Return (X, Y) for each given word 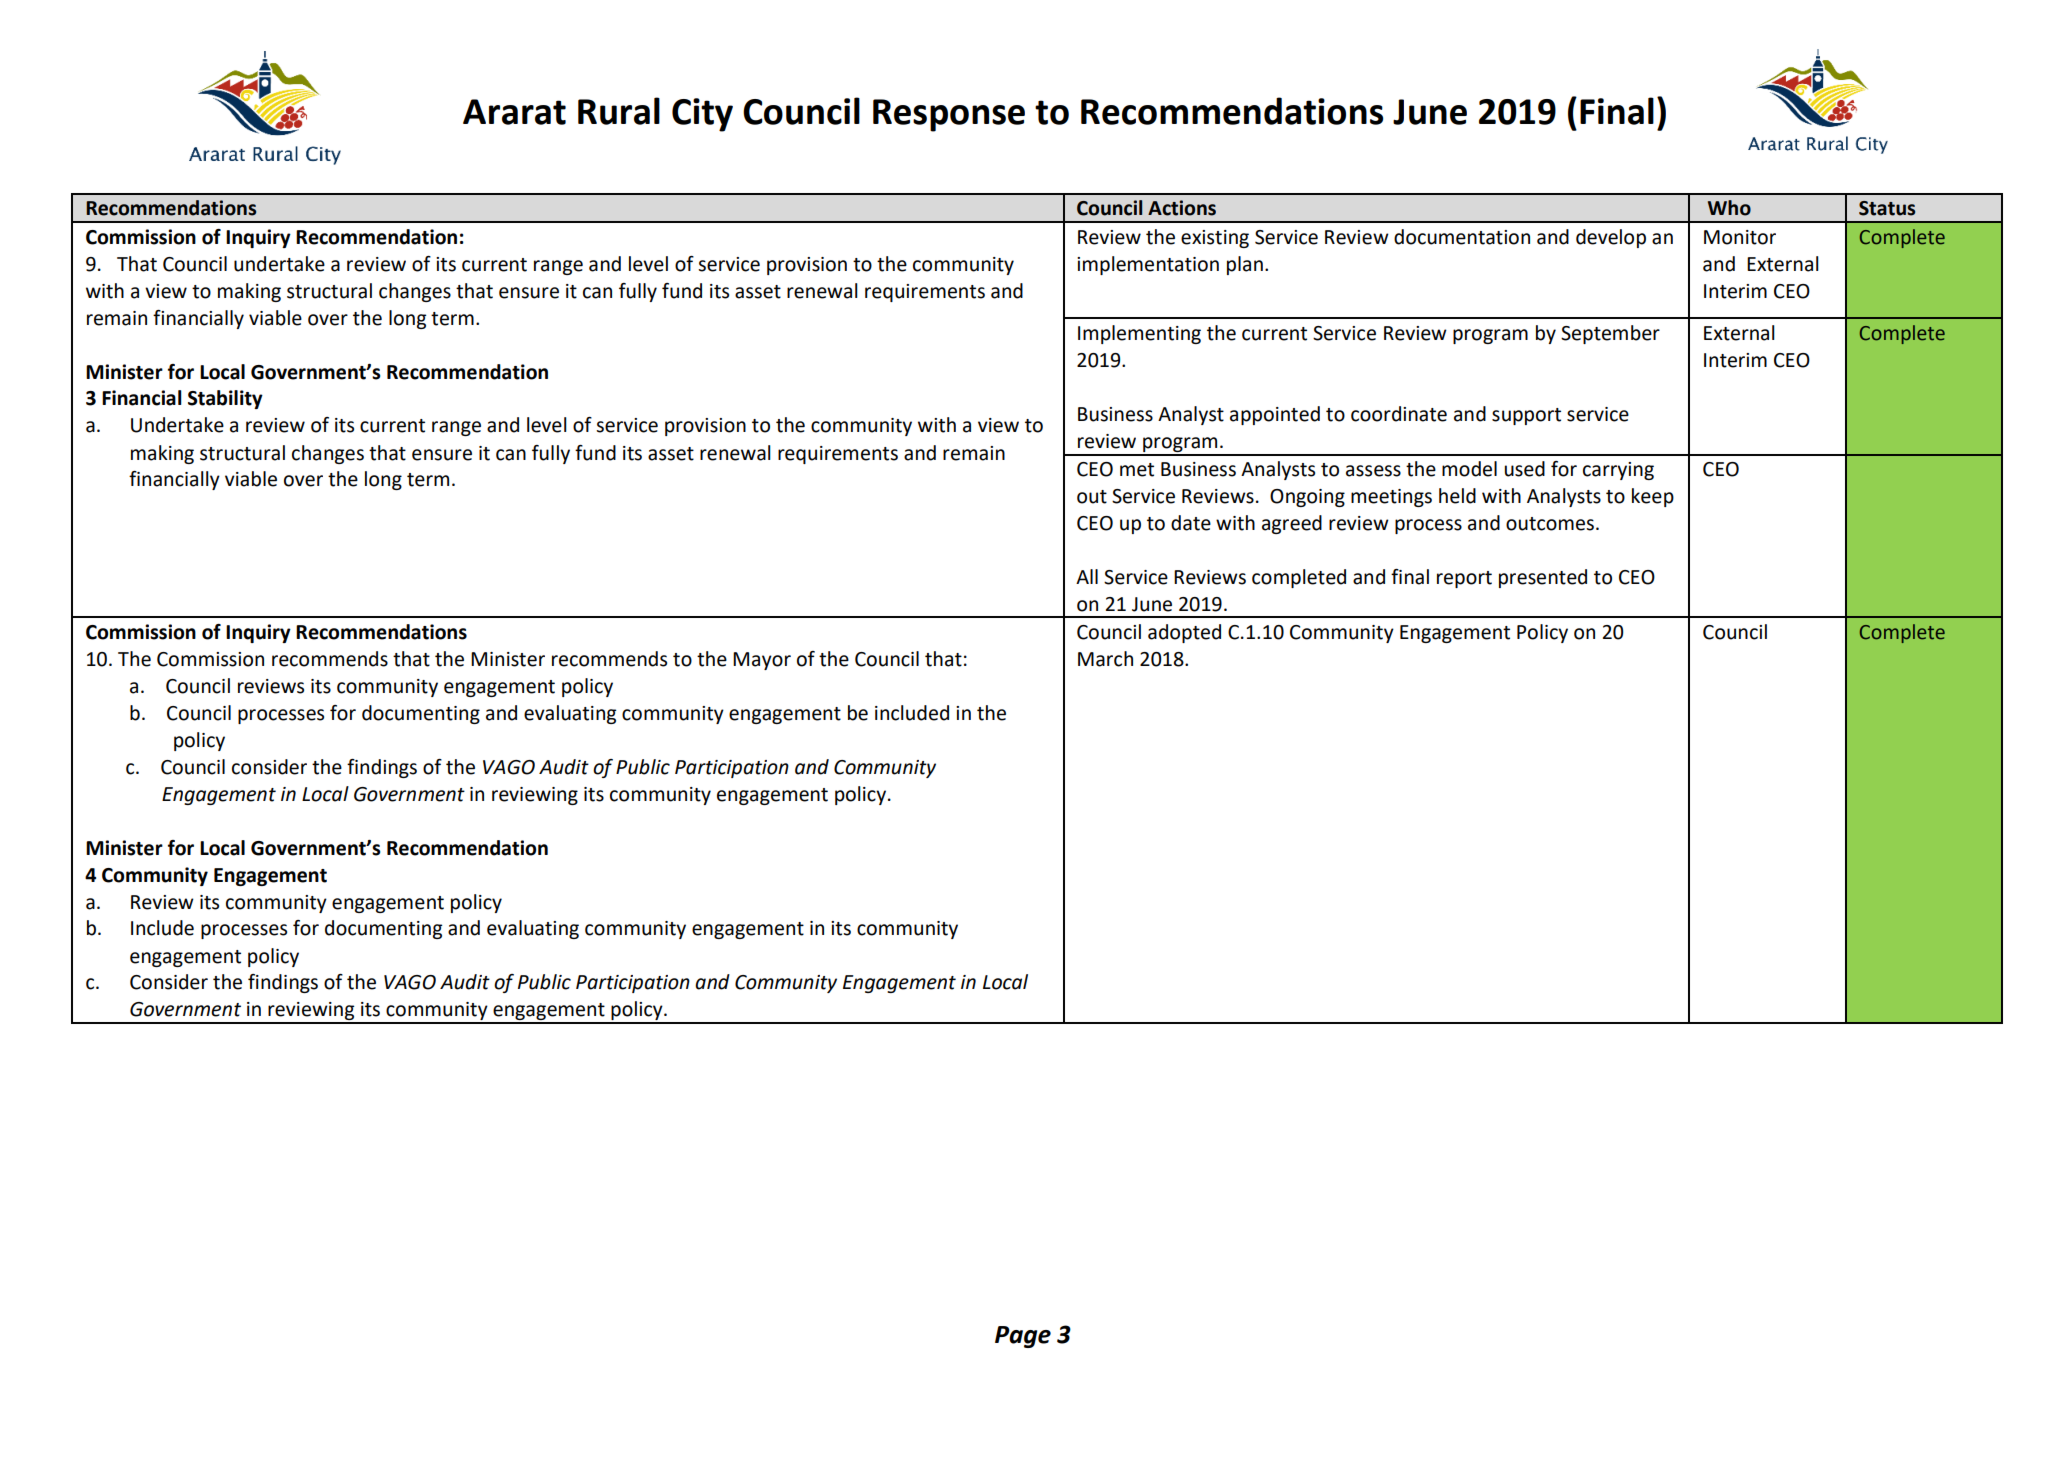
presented (1543, 578)
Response (949, 115)
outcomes (1550, 524)
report (1464, 579)
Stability (225, 399)
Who (1729, 208)
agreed (1292, 524)
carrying (1618, 471)
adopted (1184, 633)
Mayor (762, 661)
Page (1023, 1337)
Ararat (514, 112)
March (1105, 659)
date (1191, 523)
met (1137, 470)
